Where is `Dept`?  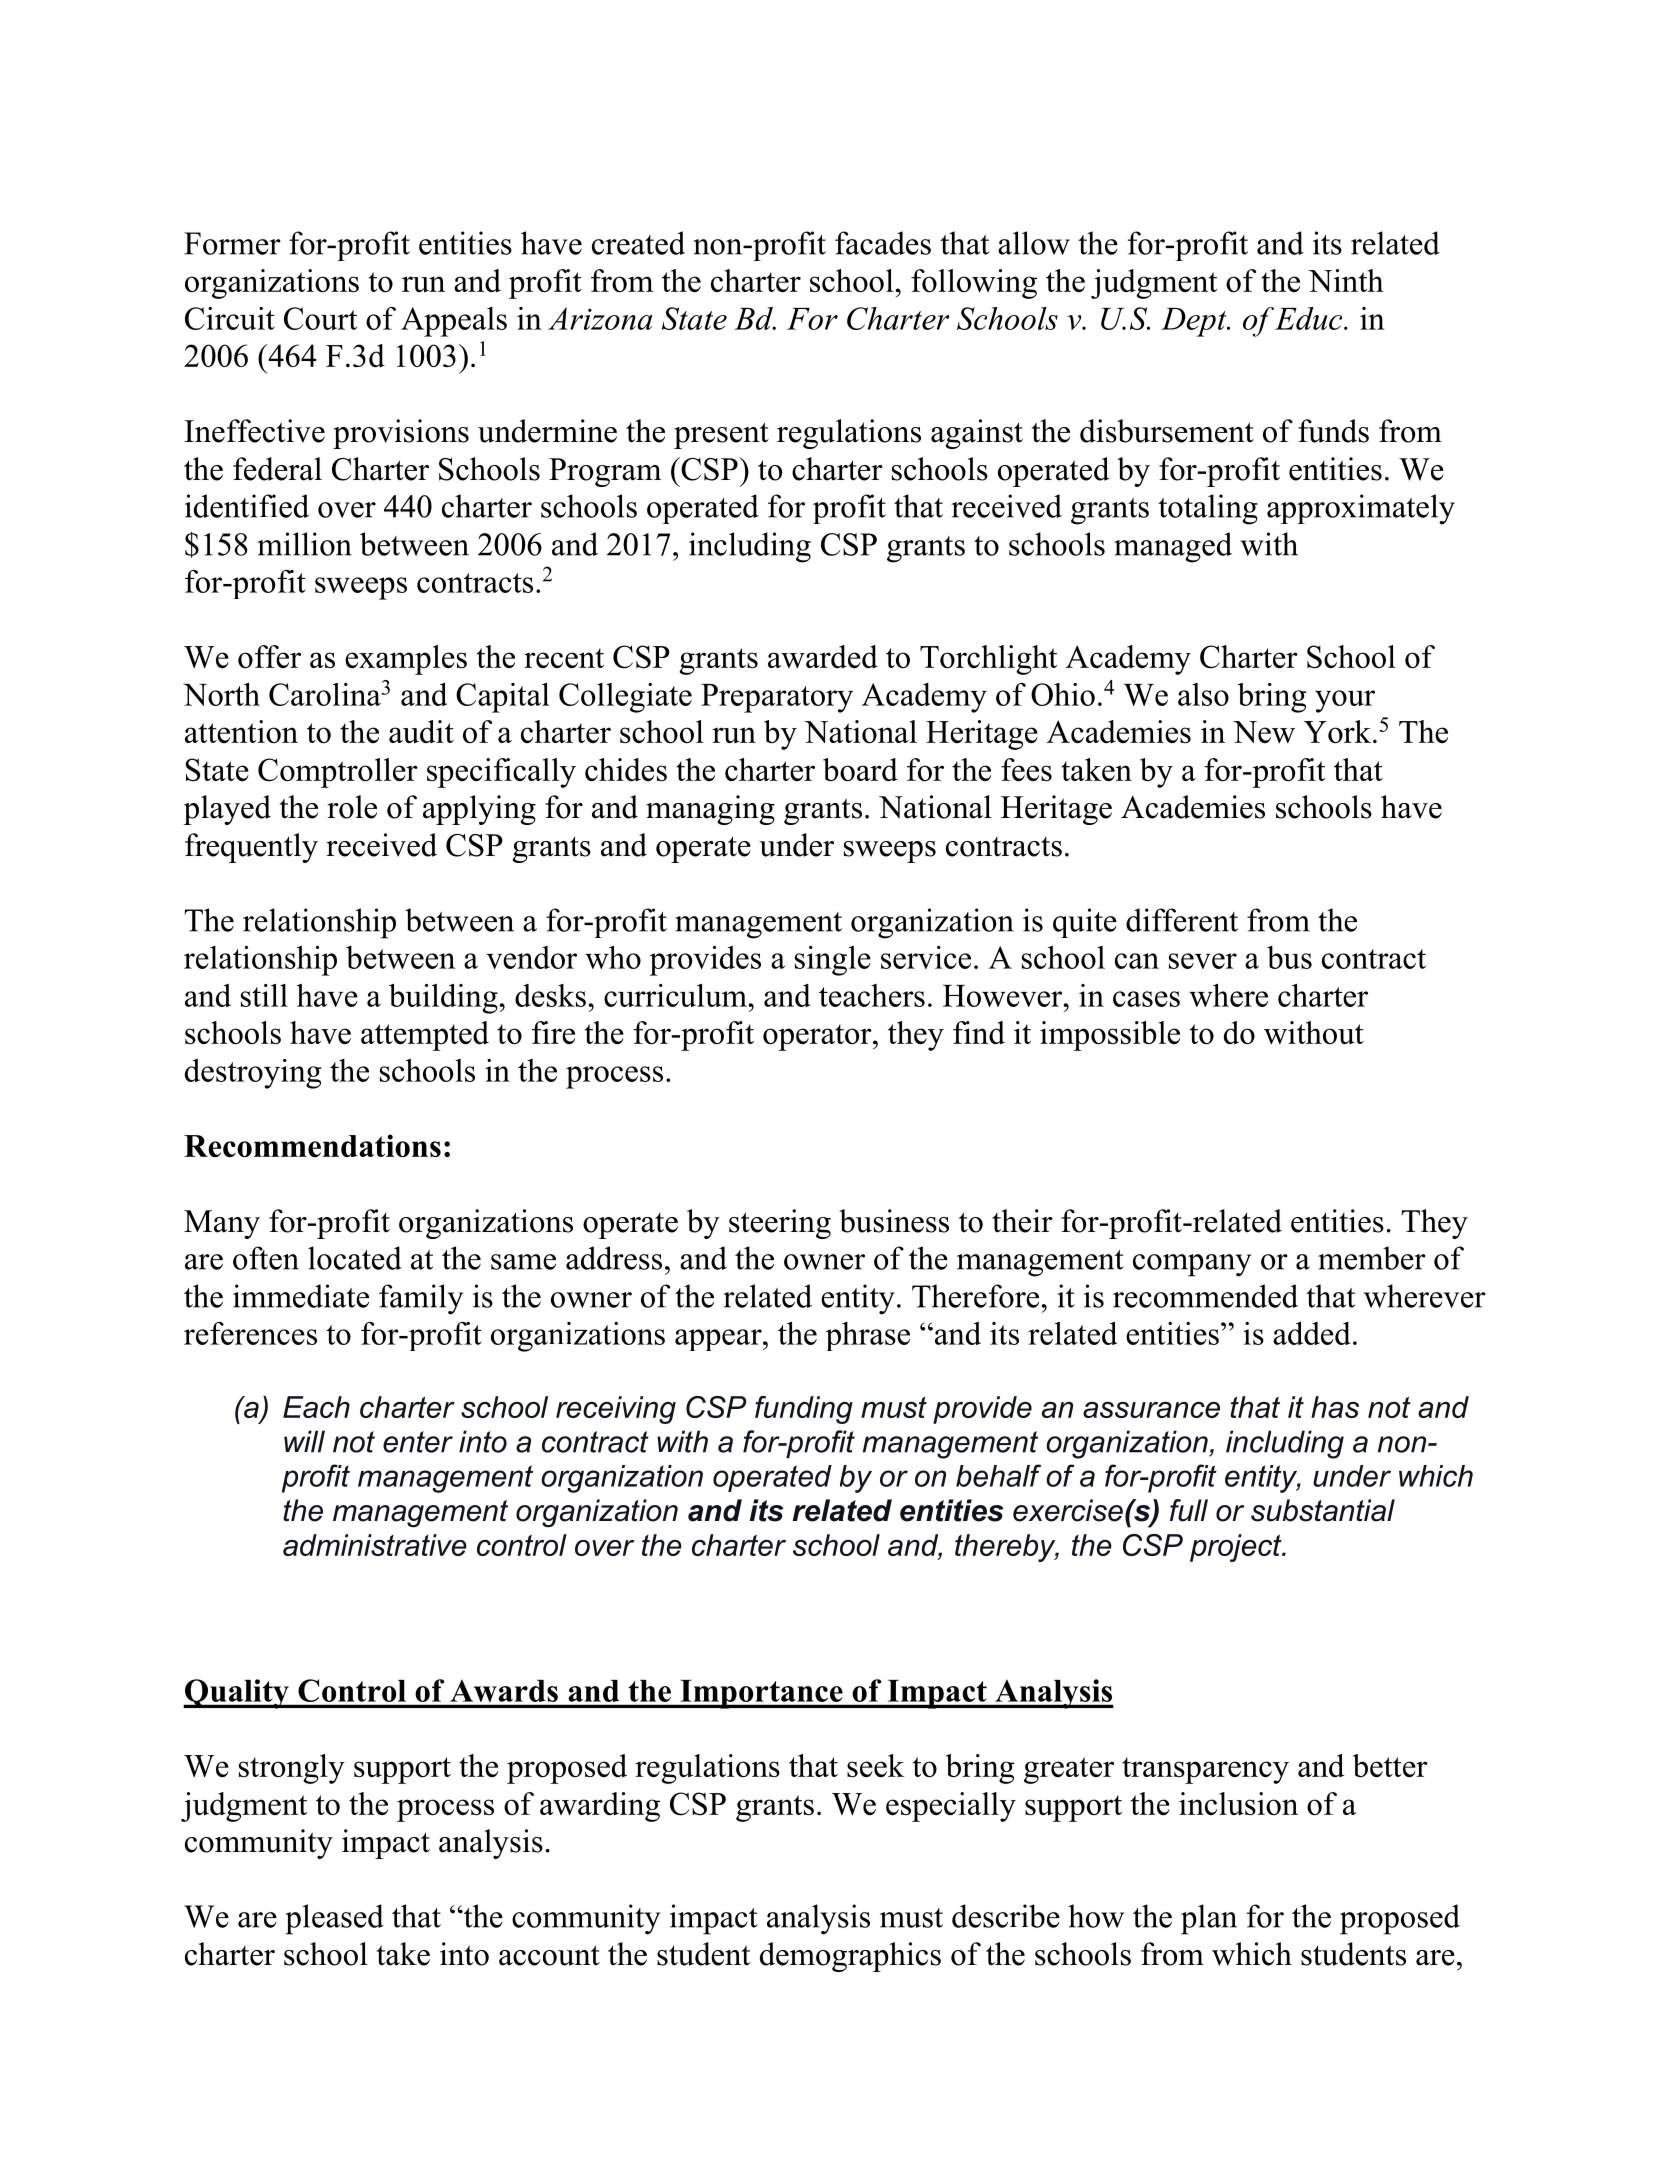
Dept is located at coordinates (1195, 322).
